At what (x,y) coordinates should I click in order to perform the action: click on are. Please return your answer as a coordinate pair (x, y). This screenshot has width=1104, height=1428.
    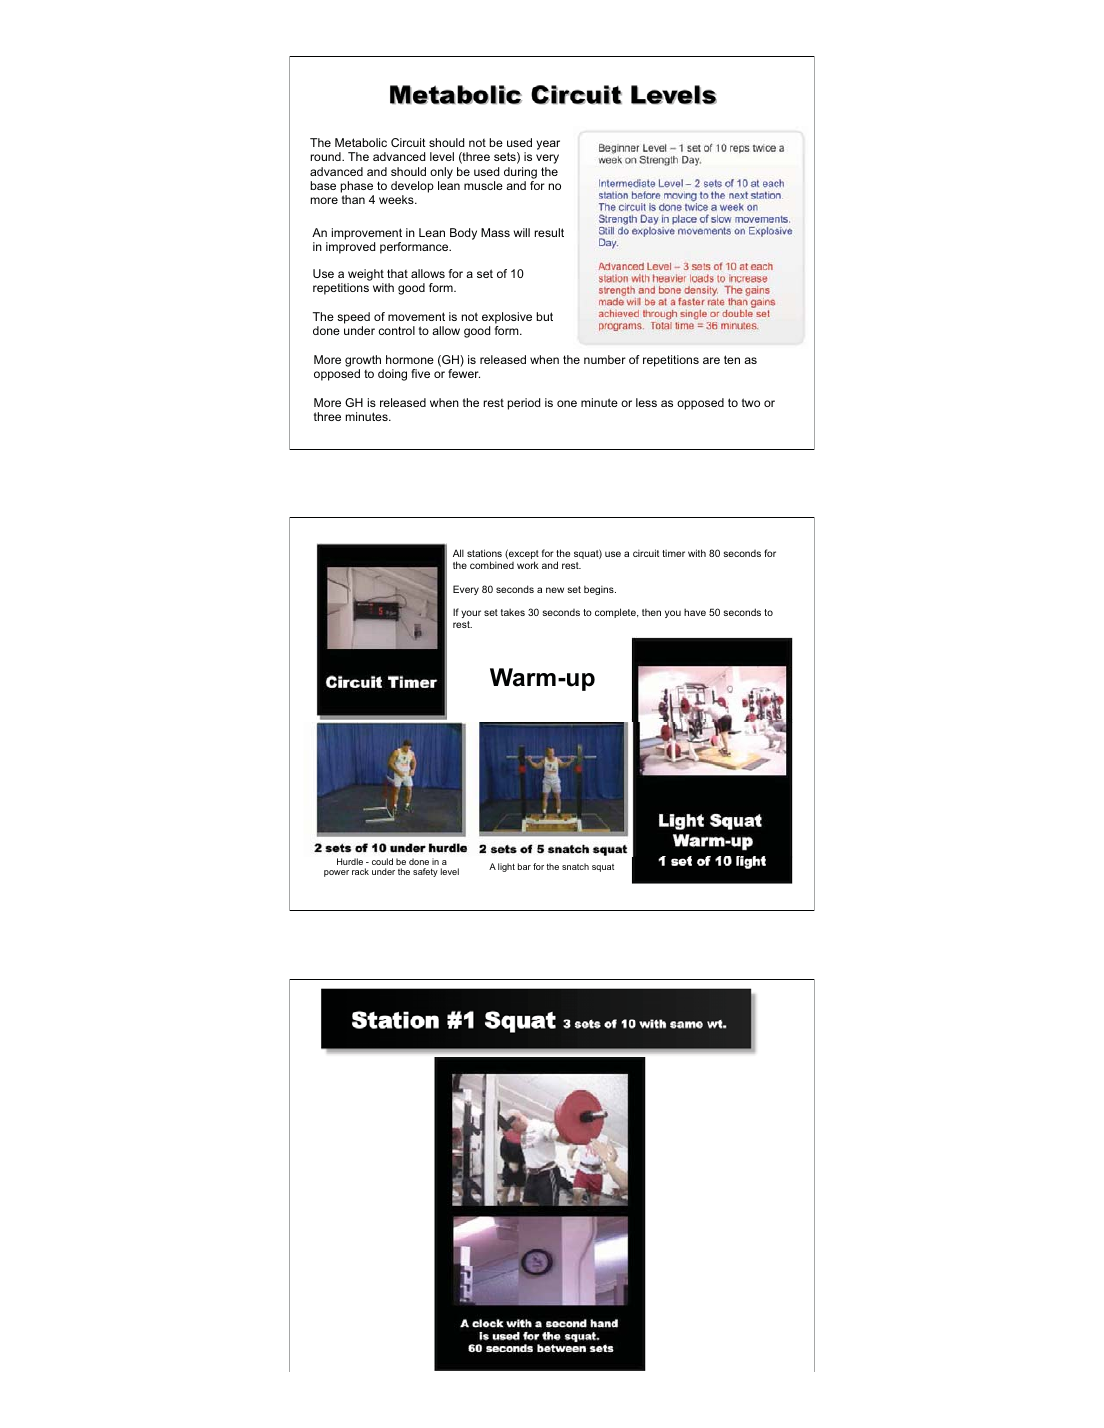
    Looking at the image, I should click on (711, 360).
